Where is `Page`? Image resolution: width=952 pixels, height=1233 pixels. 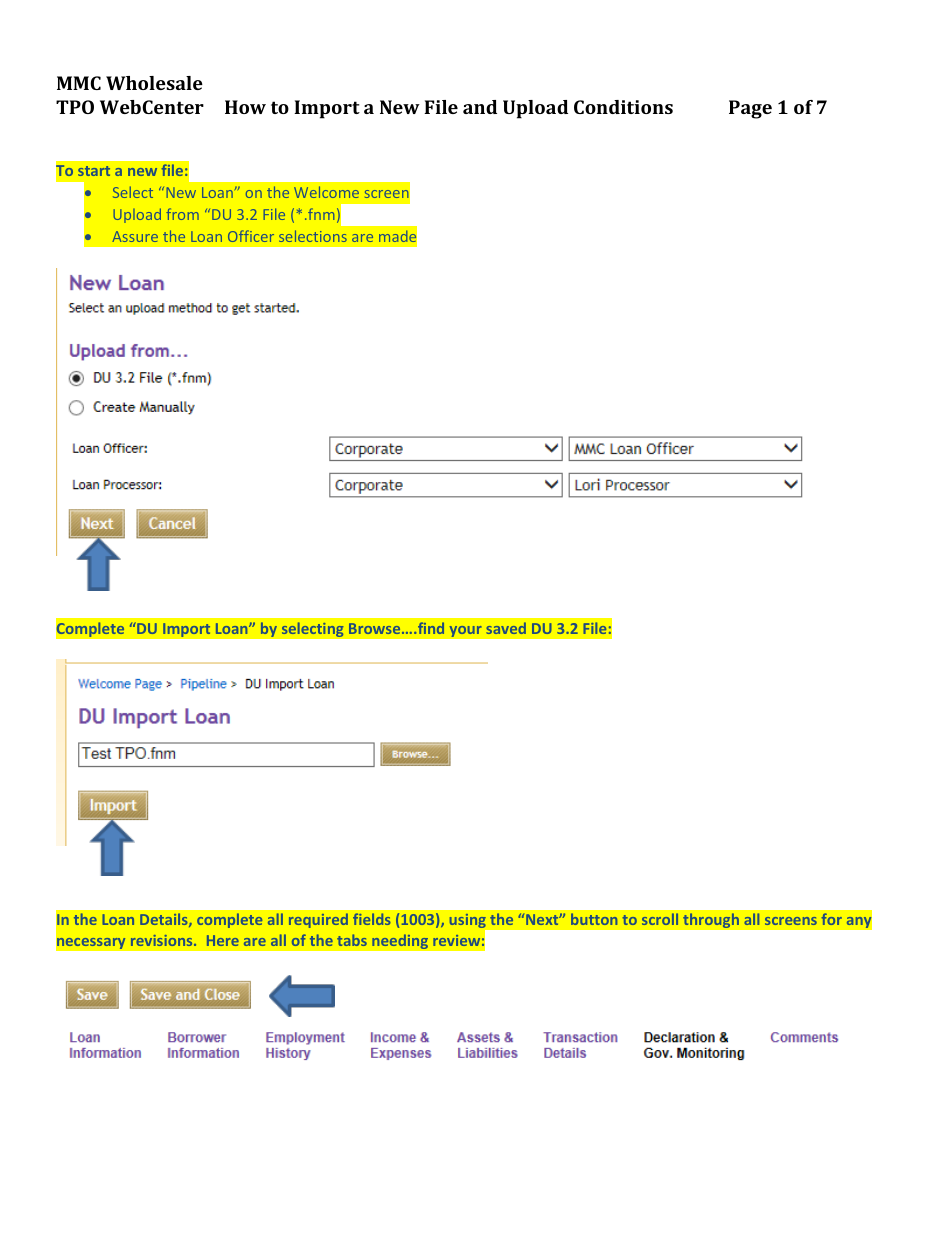 Page is located at coordinates (750, 109).
